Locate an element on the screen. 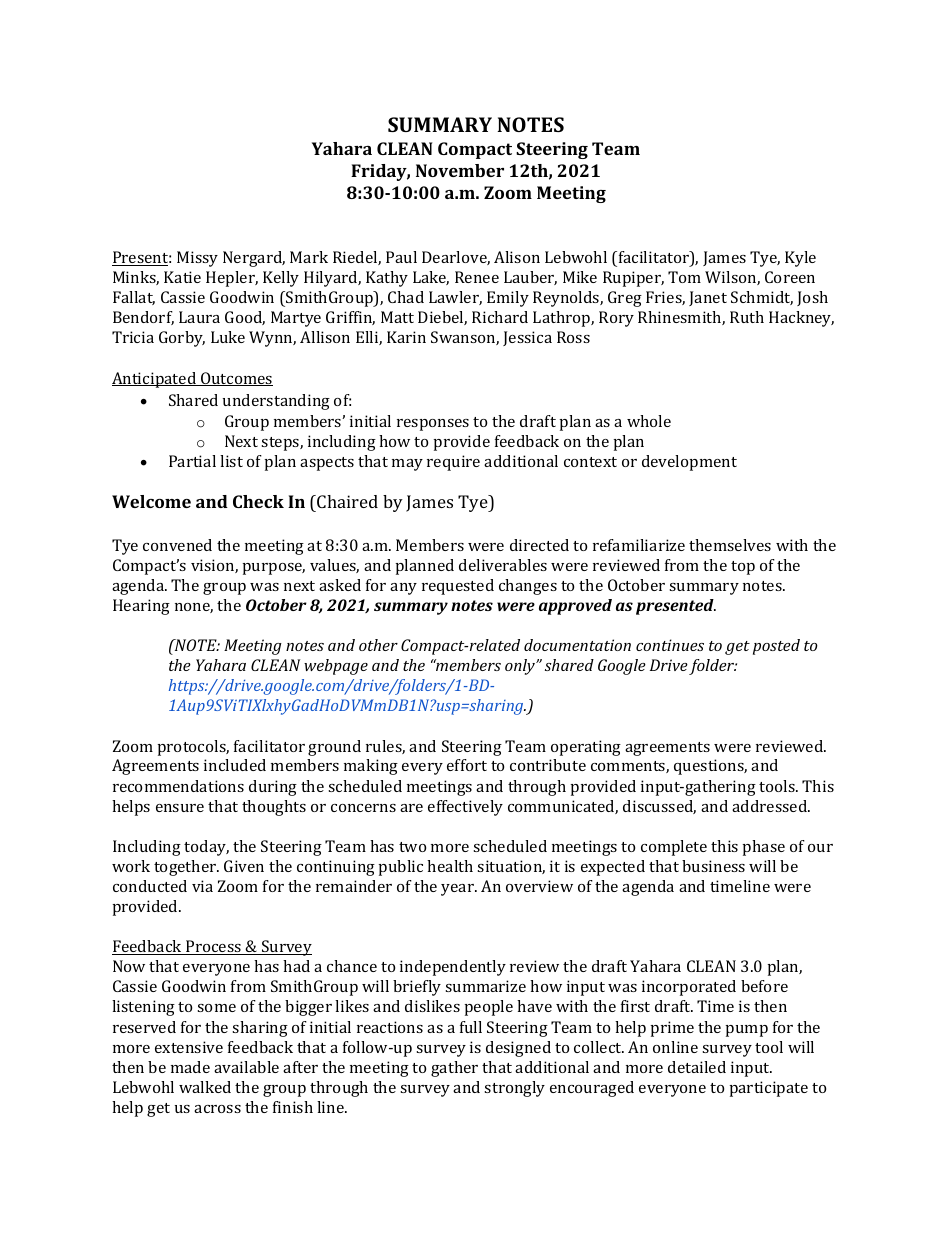 The height and width of the screenshot is (1233, 952). responses is located at coordinates (433, 425).
